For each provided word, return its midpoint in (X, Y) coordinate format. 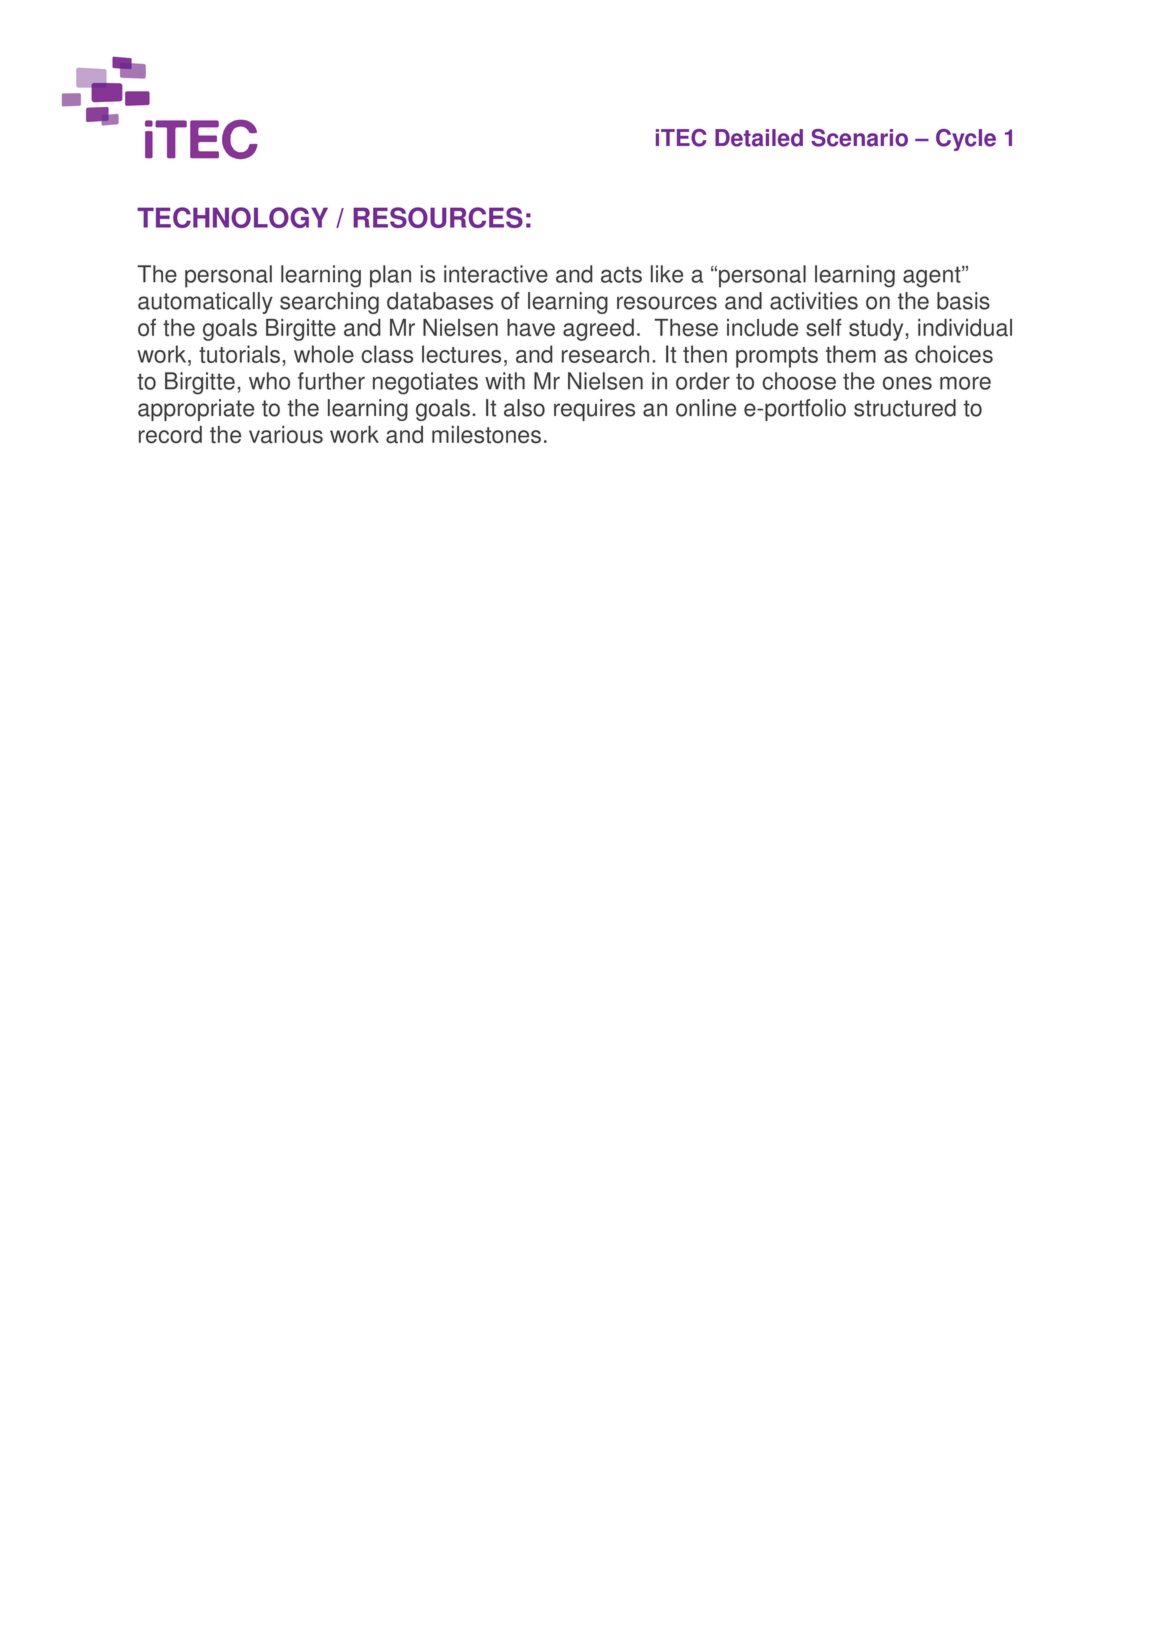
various (286, 435)
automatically (205, 303)
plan (390, 276)
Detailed (759, 138)
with (505, 381)
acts (621, 274)
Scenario (859, 138)
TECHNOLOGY (232, 217)
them (851, 354)
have (531, 328)
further (331, 381)
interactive (496, 274)
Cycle (966, 140)
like (667, 274)
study (877, 330)
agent (933, 277)
